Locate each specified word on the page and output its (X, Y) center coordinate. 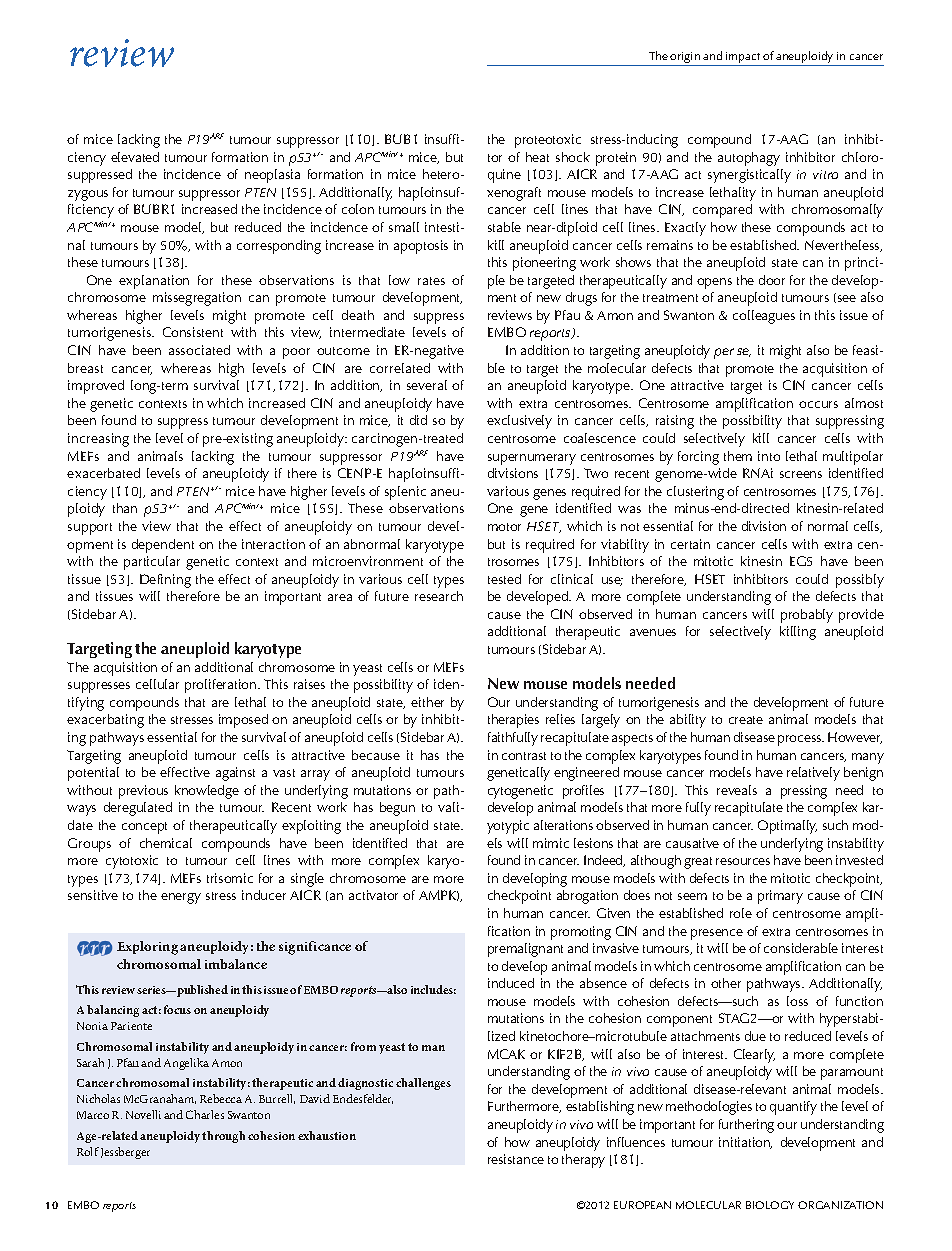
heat (537, 157)
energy (181, 898)
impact (743, 59)
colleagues (764, 317)
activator (373, 895)
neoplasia (272, 176)
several (427, 385)
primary (780, 897)
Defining (165, 581)
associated (199, 350)
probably (807, 616)
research (439, 596)
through (223, 1137)
